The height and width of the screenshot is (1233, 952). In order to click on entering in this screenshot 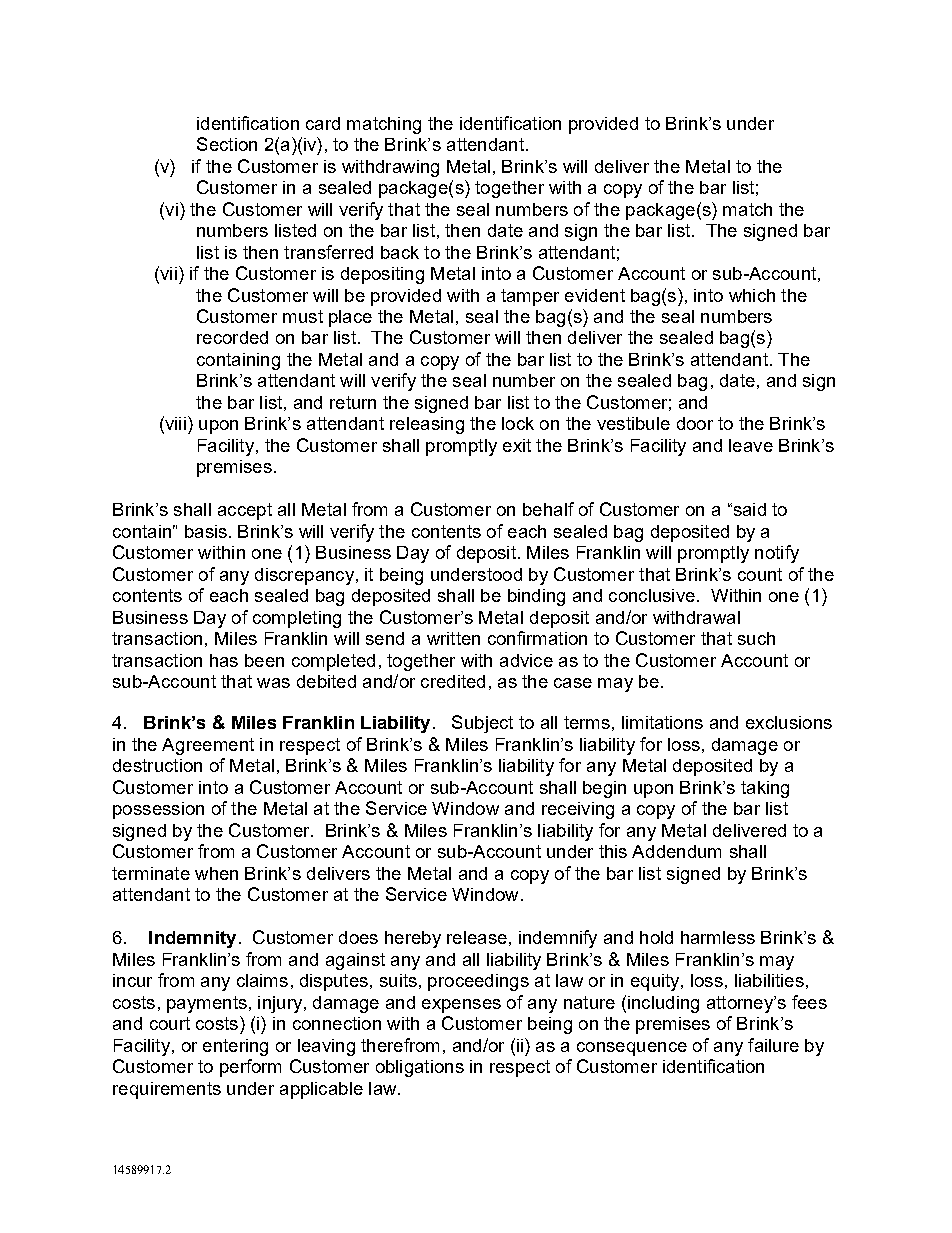, I will do `click(235, 1047)`.
